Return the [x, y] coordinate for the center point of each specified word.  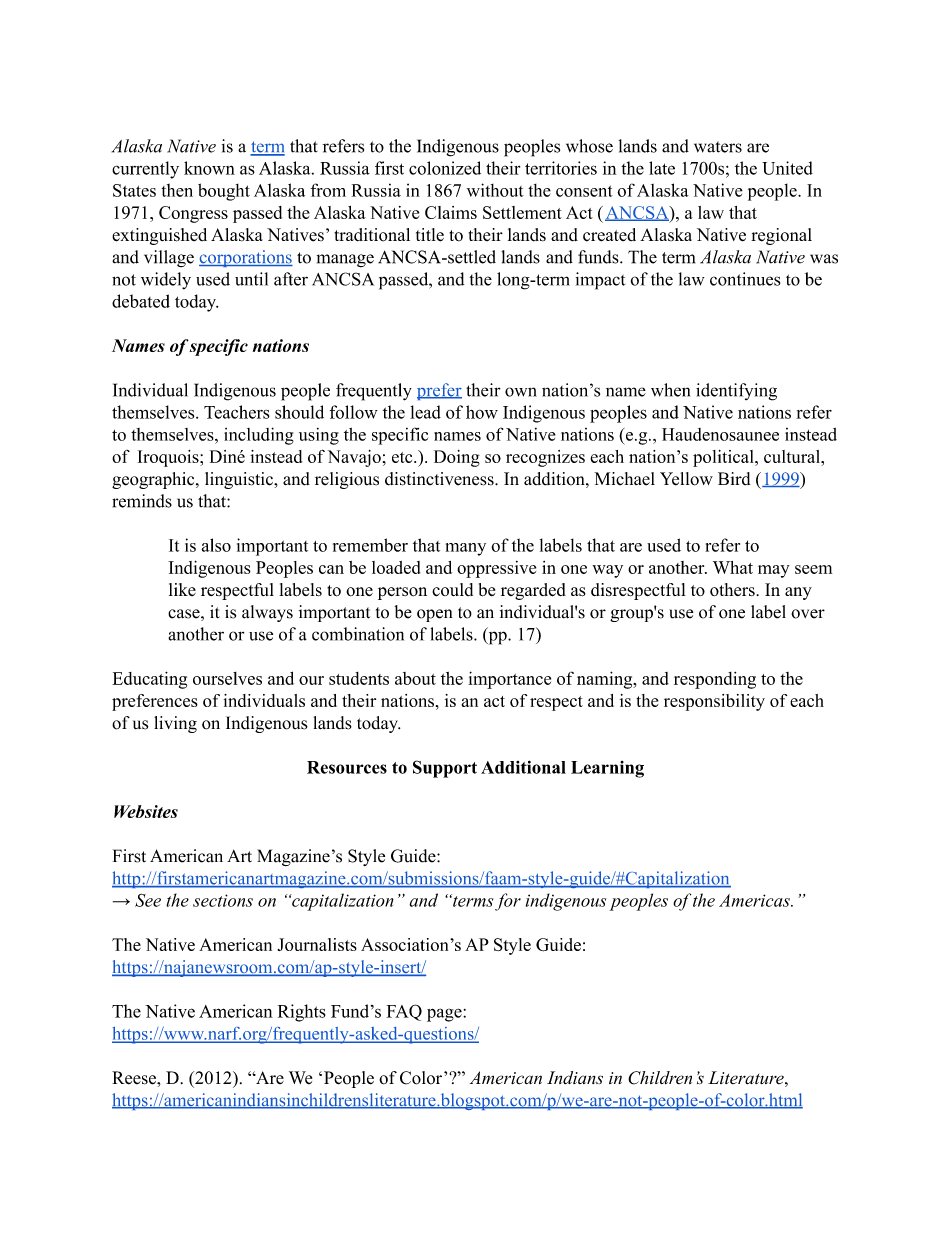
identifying [736, 392]
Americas [755, 900]
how [482, 412]
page [445, 1015]
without [495, 190]
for [508, 902]
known [209, 168]
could [452, 589]
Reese [135, 1078]
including [259, 436]
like [182, 589]
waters [718, 147]
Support [445, 769]
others [733, 589]
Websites [146, 811]
